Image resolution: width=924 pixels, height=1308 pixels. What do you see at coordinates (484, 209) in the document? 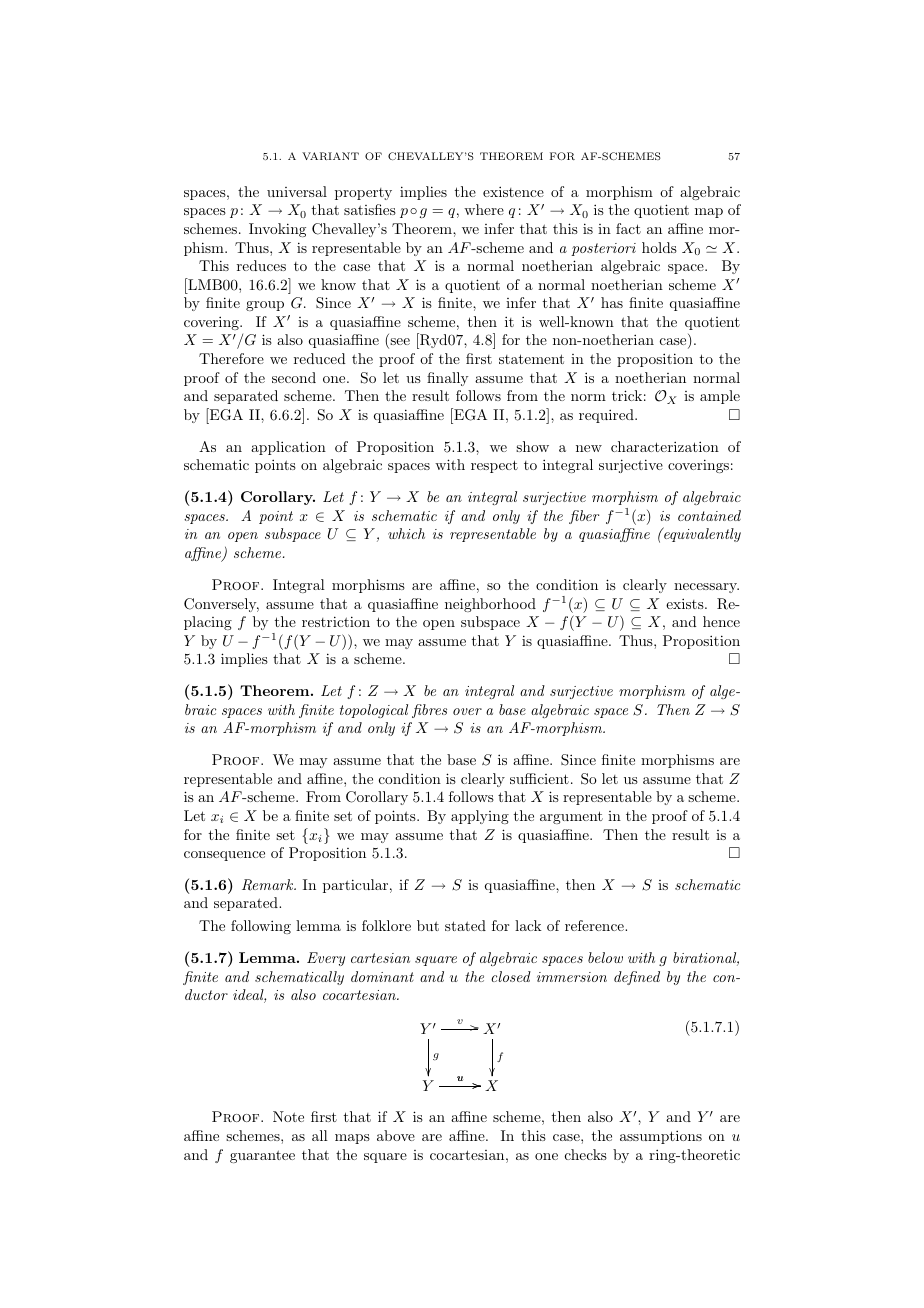
I see `where` at bounding box center [484, 209].
